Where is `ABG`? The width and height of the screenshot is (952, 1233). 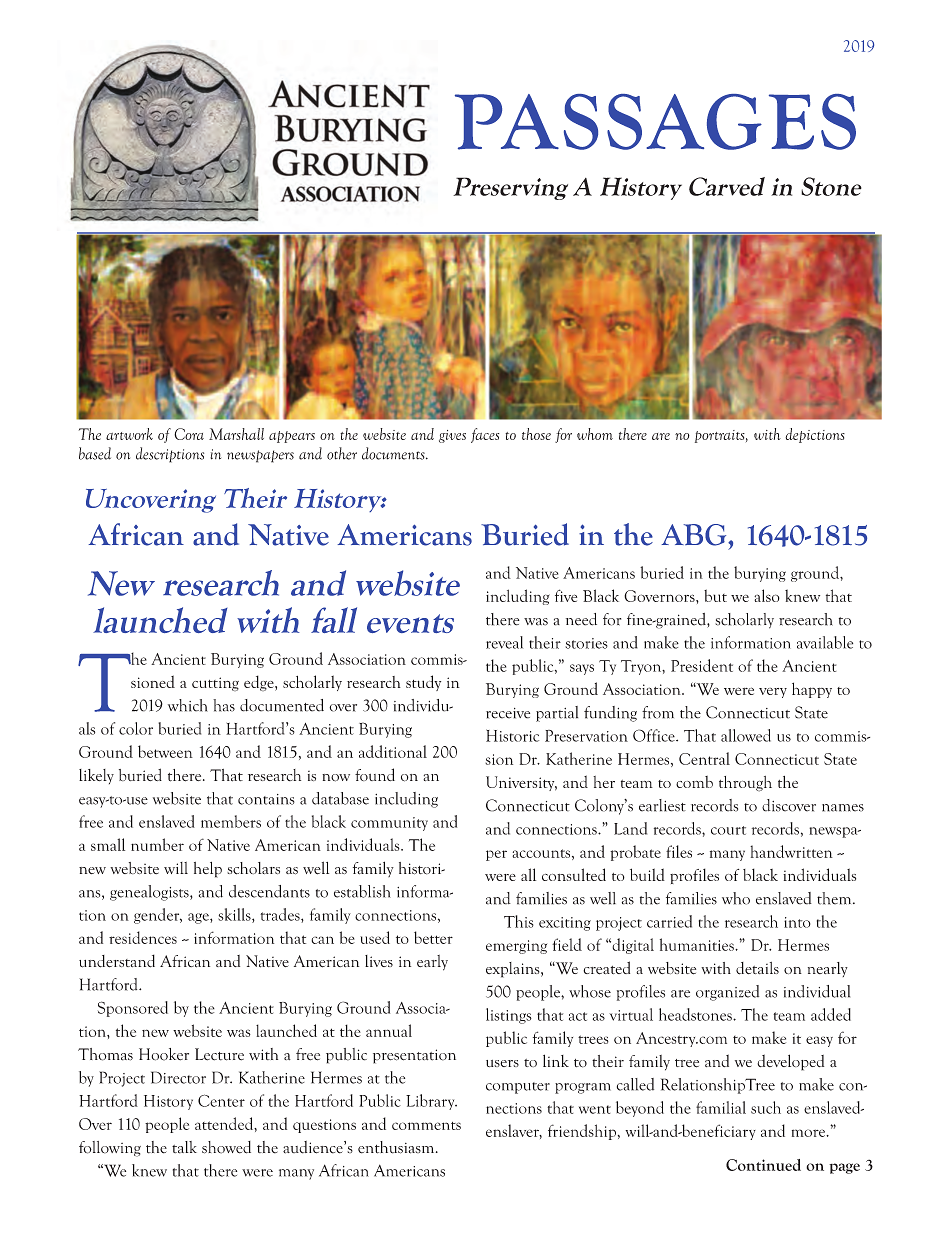 ABG is located at coordinates (695, 535).
